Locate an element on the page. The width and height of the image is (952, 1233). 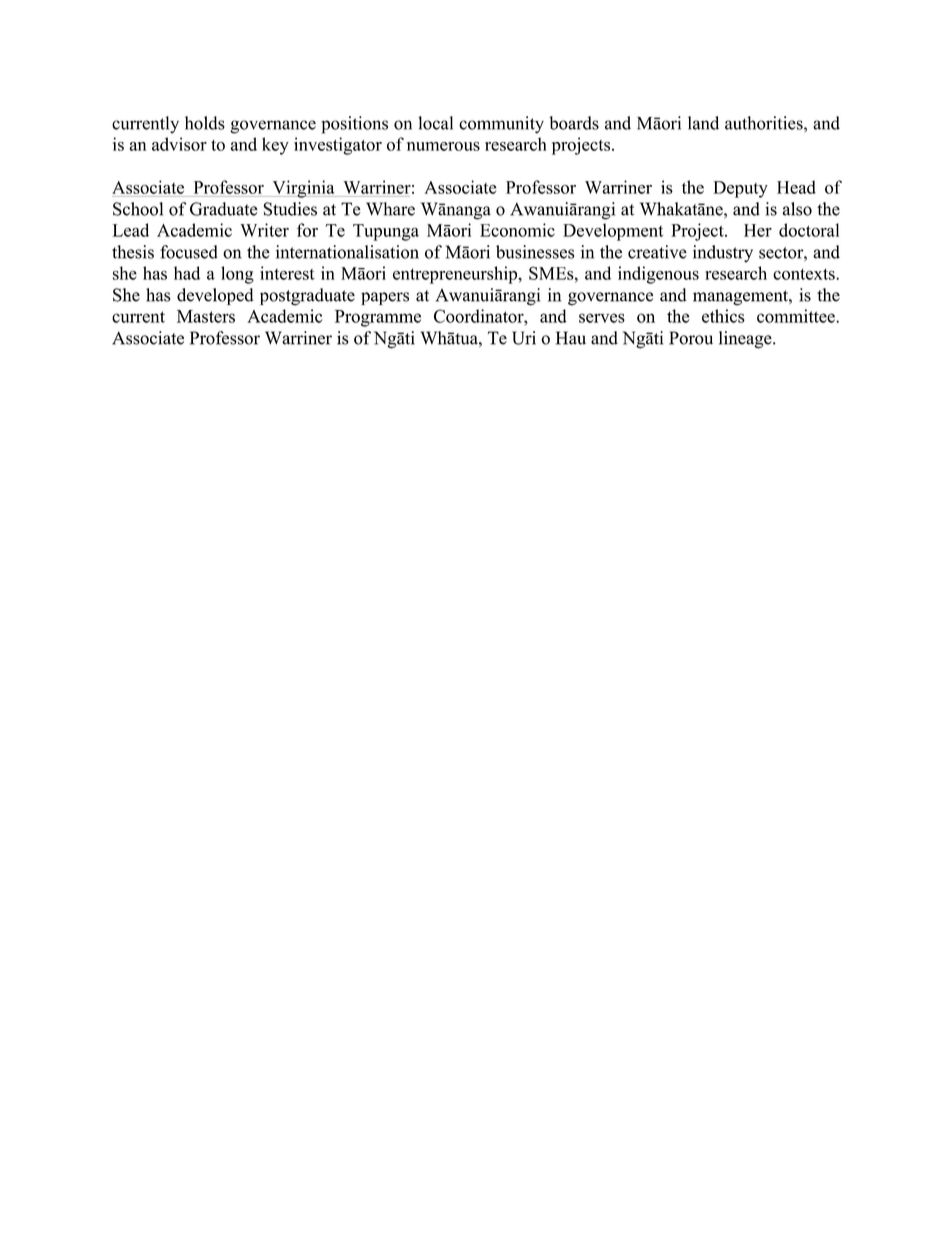
Her is located at coordinates (758, 230).
